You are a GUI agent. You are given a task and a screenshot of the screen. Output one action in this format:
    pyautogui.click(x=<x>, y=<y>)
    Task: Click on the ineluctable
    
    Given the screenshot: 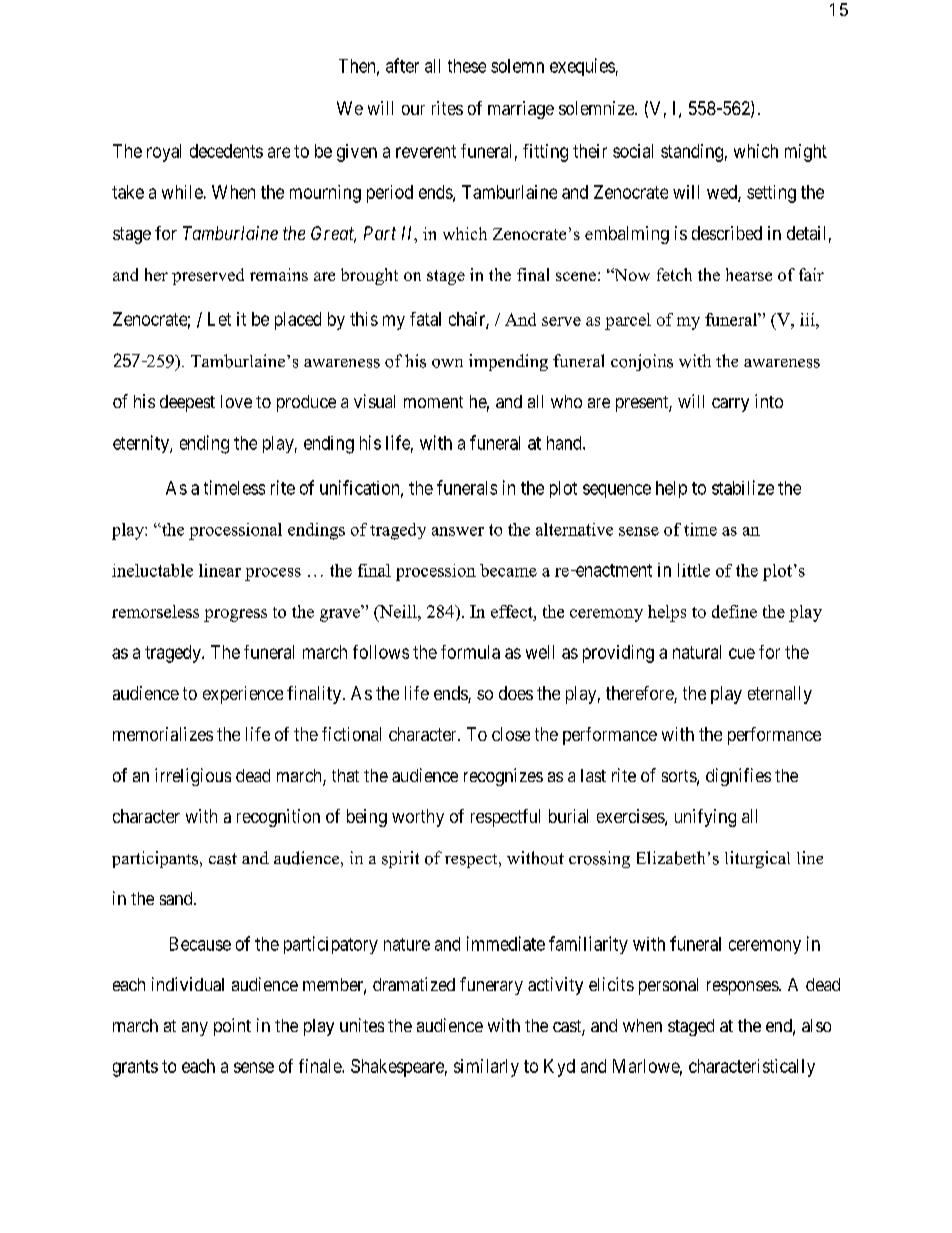 What is the action you would take?
    pyautogui.click(x=152, y=570)
